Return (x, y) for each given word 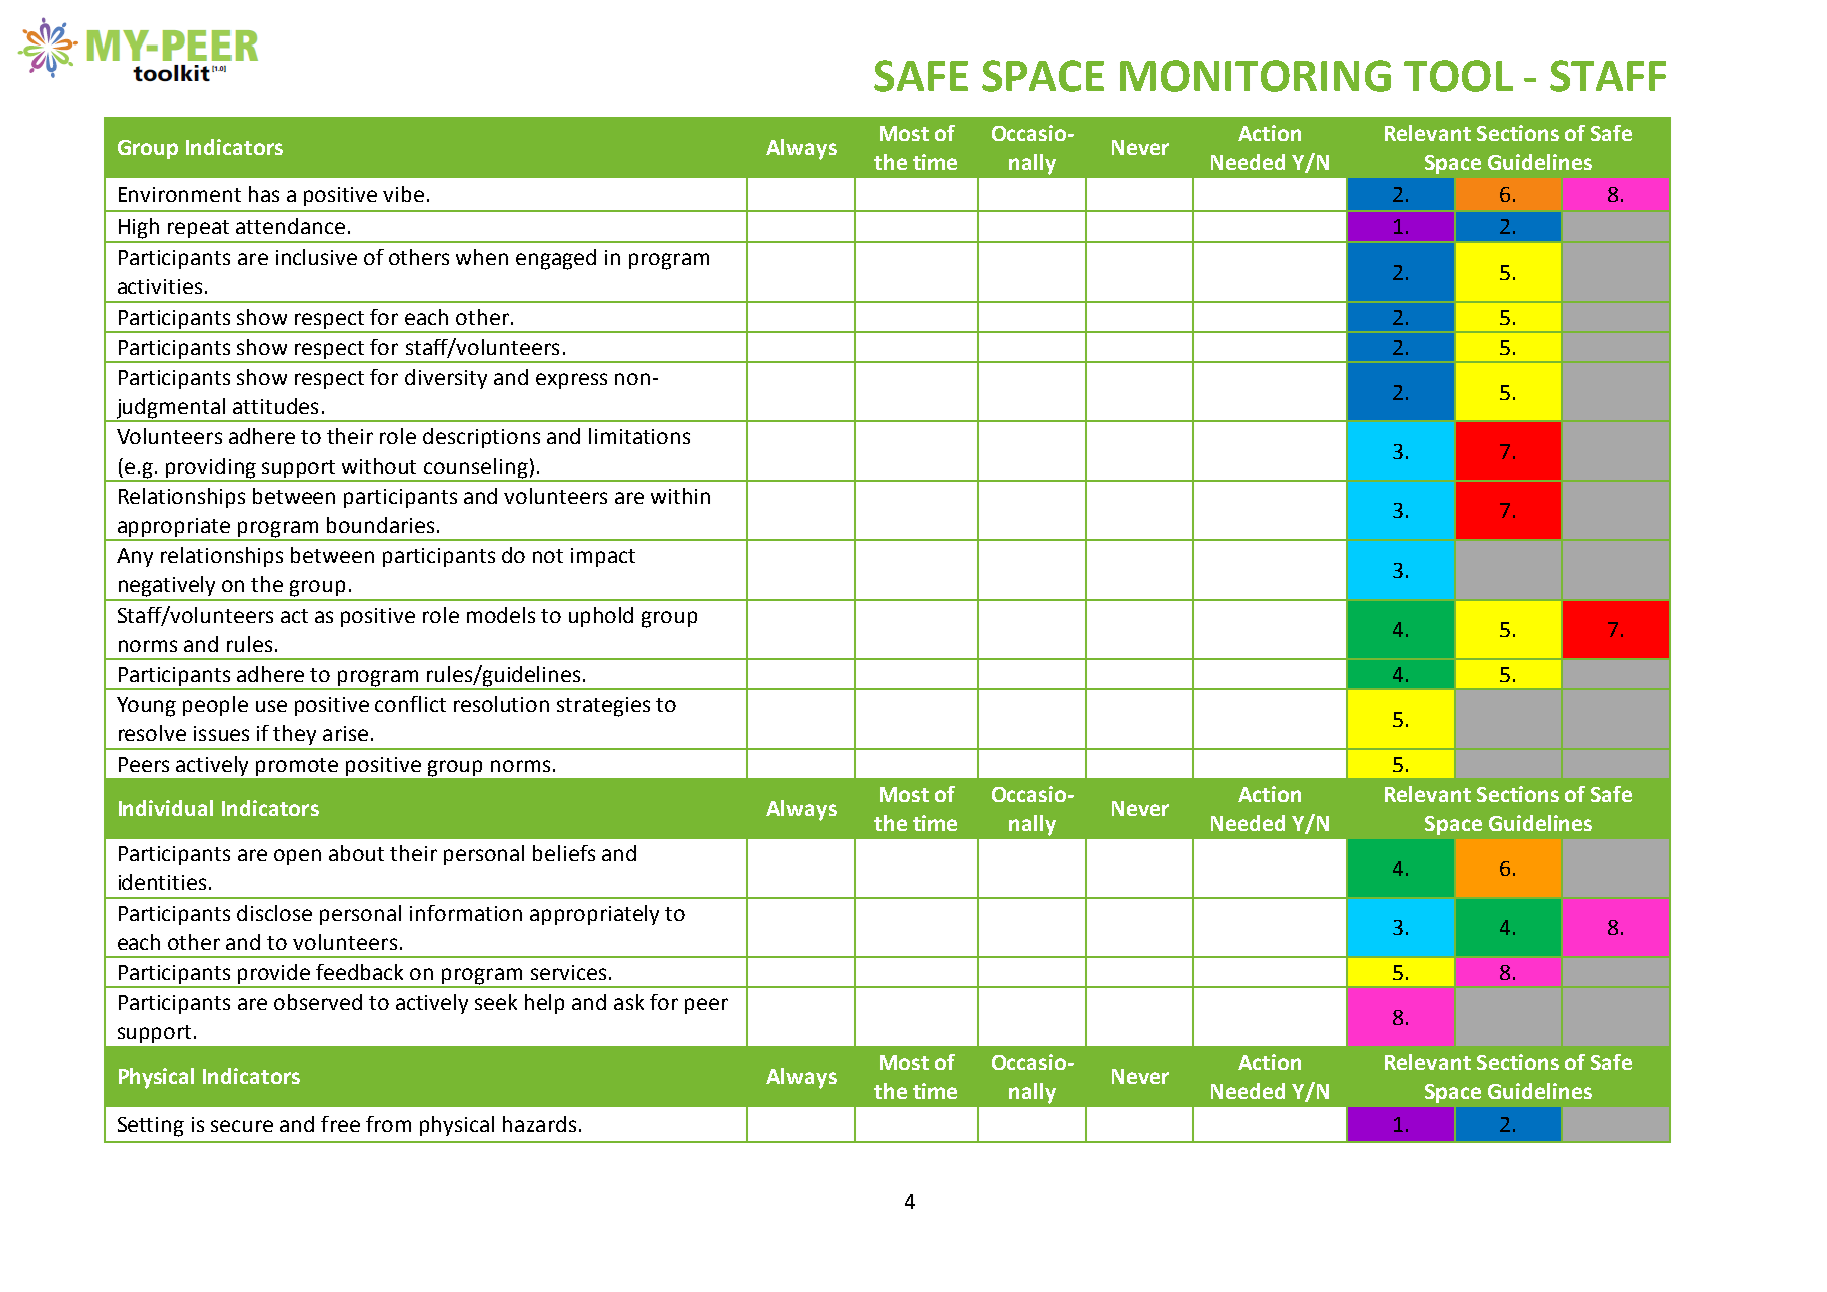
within (680, 496)
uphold (601, 617)
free (340, 1124)
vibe (403, 194)
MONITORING (1255, 76)
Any (135, 557)
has (264, 194)
